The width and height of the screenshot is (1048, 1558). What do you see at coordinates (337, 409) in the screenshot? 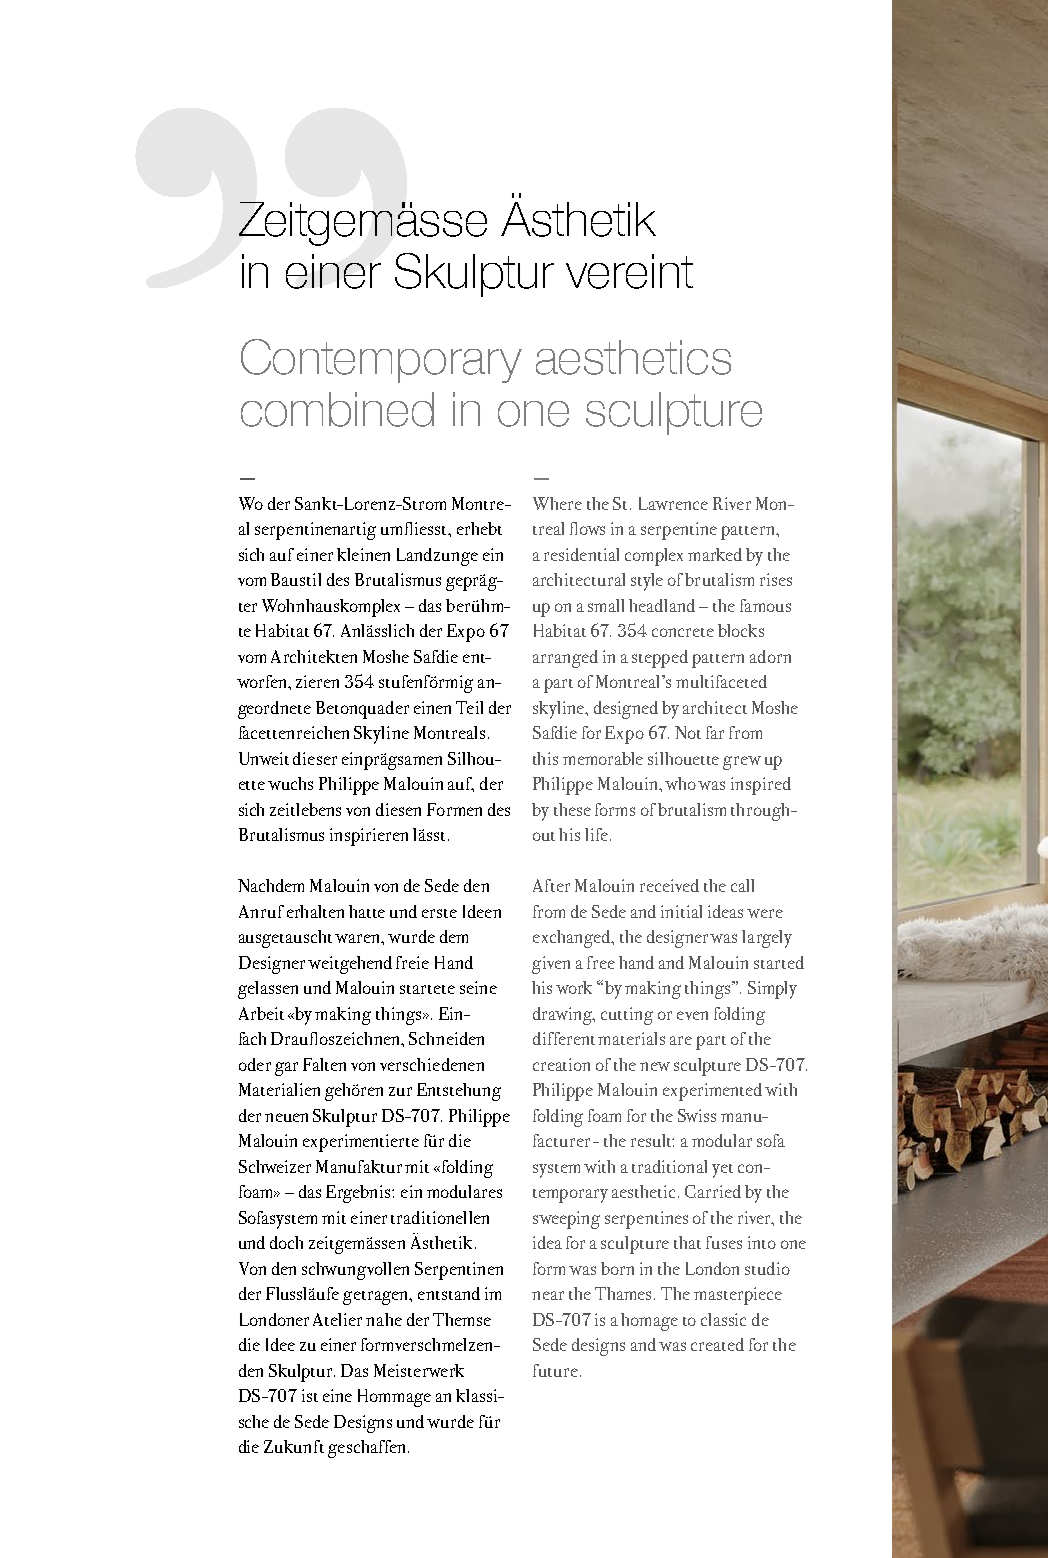
I see `combined` at bounding box center [337, 409].
